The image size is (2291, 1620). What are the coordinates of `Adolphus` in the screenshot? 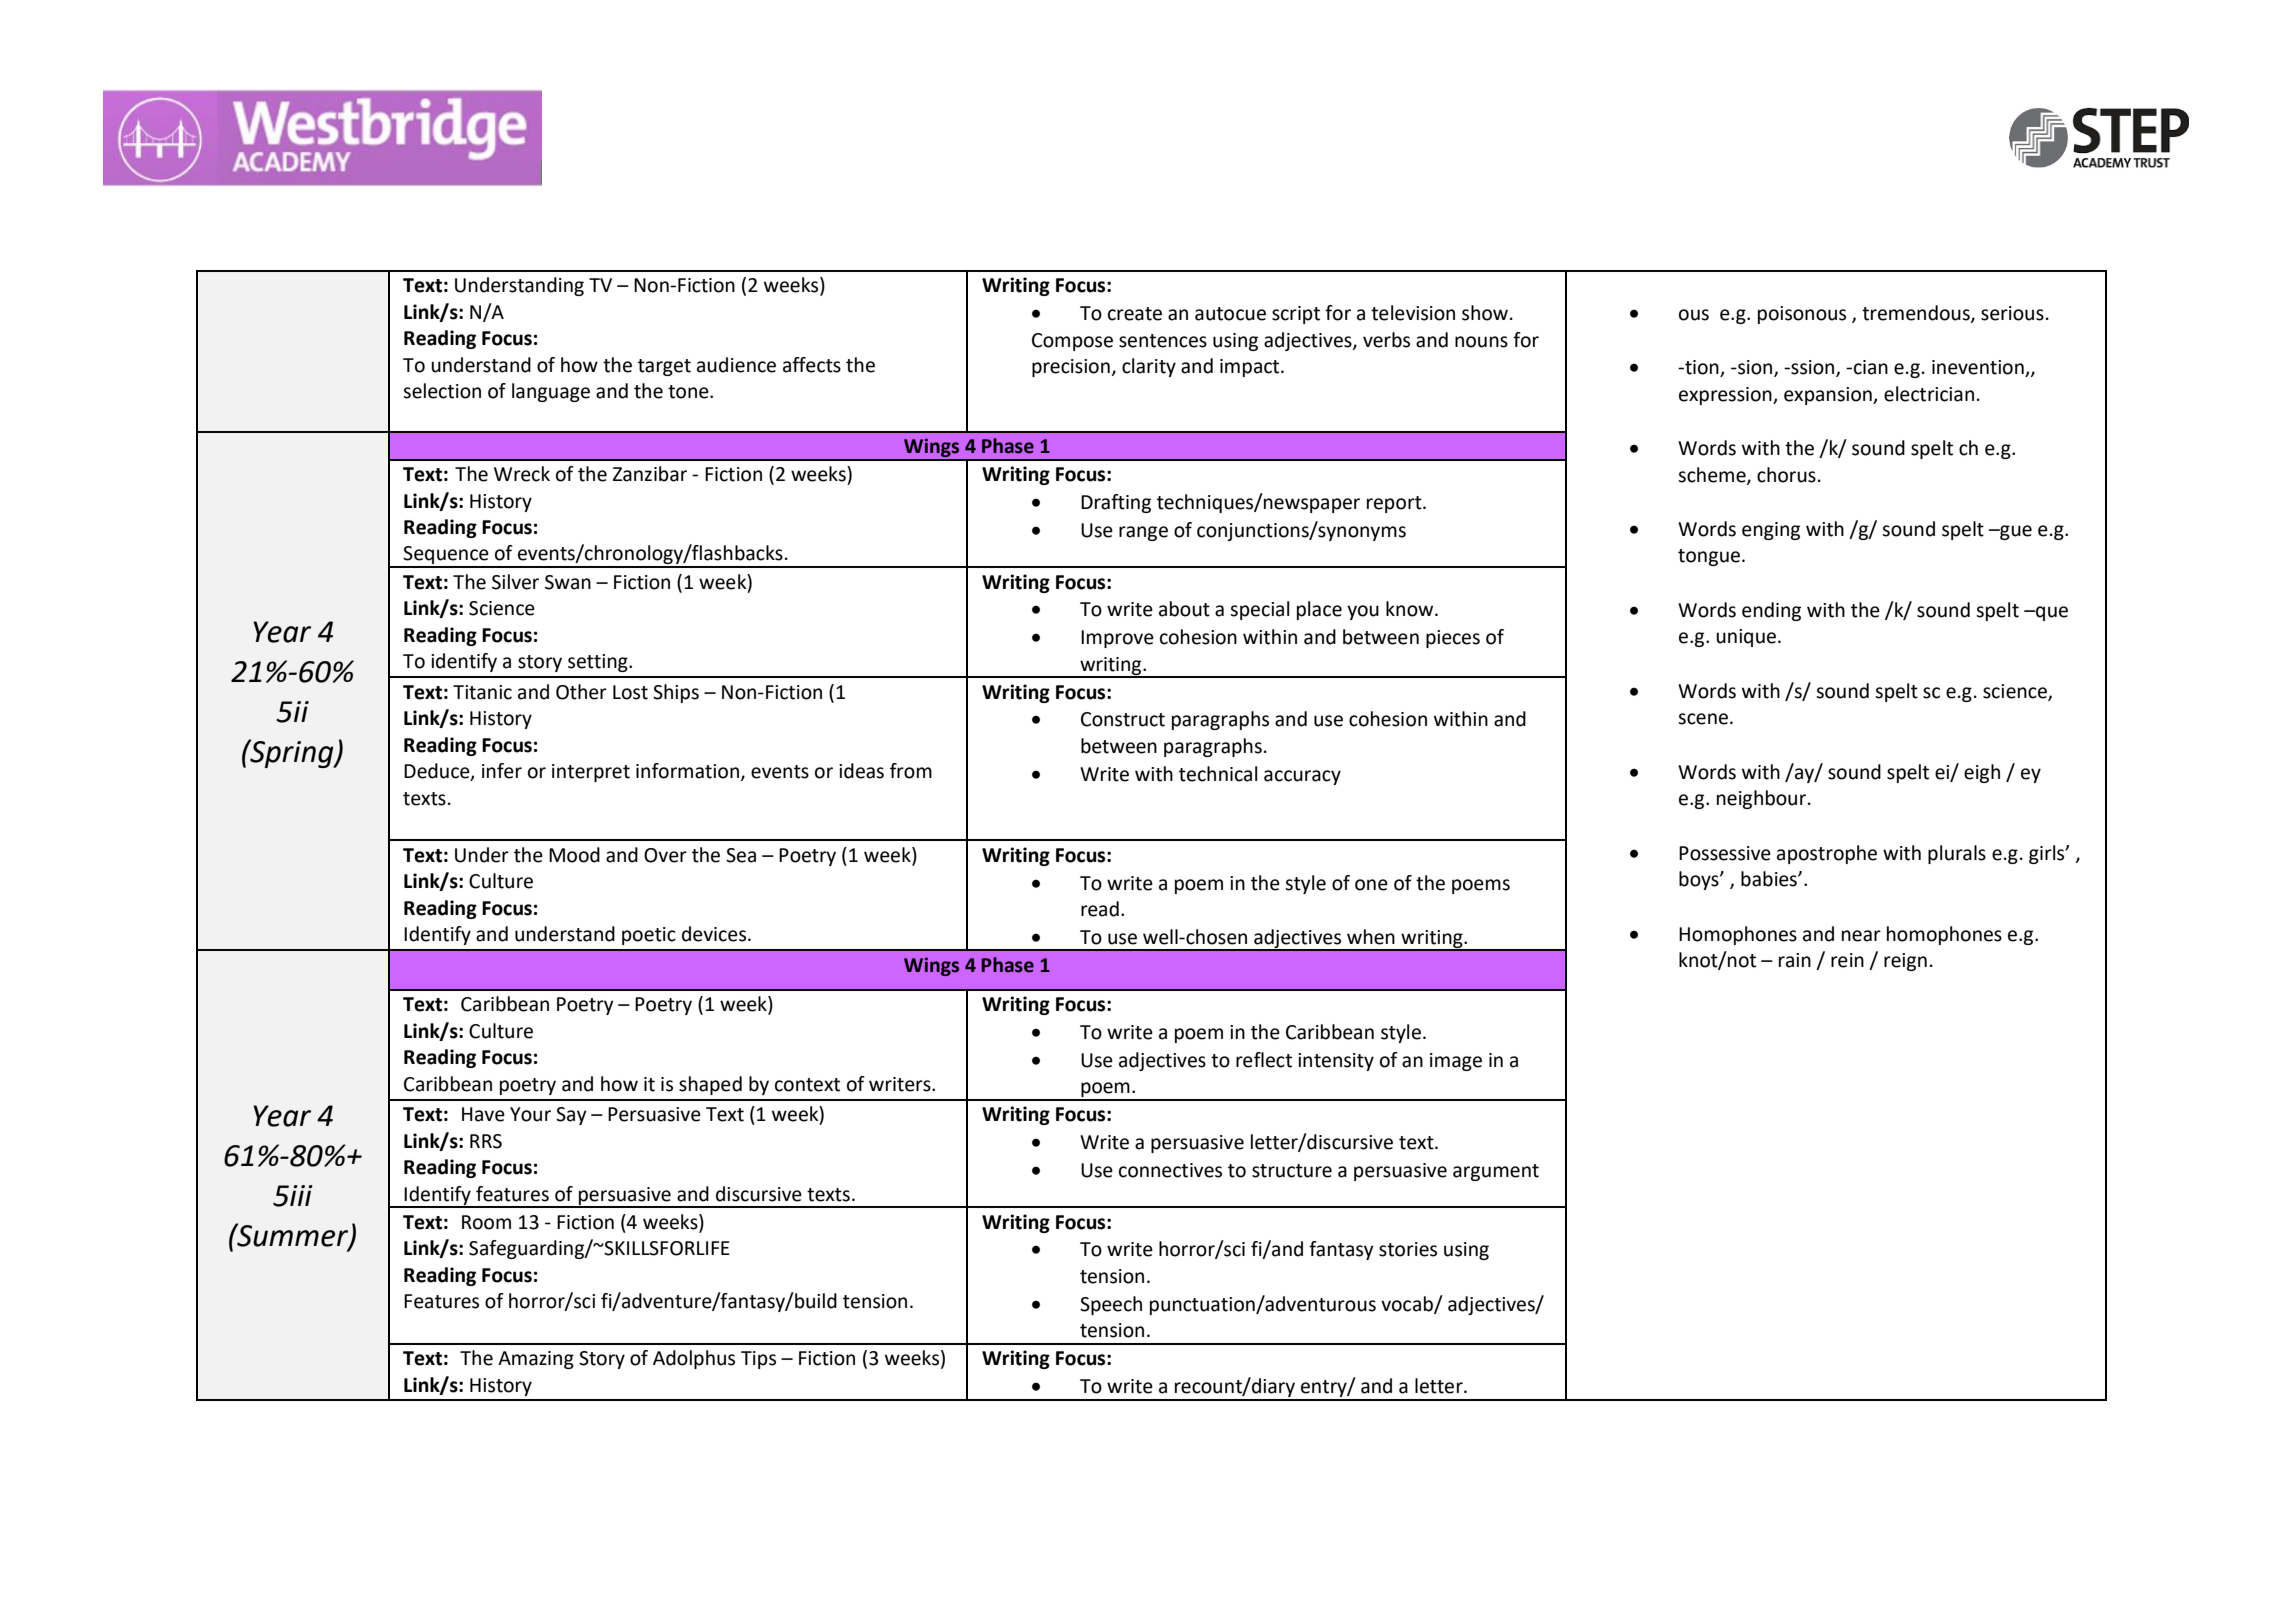 It's located at (694, 1359).
